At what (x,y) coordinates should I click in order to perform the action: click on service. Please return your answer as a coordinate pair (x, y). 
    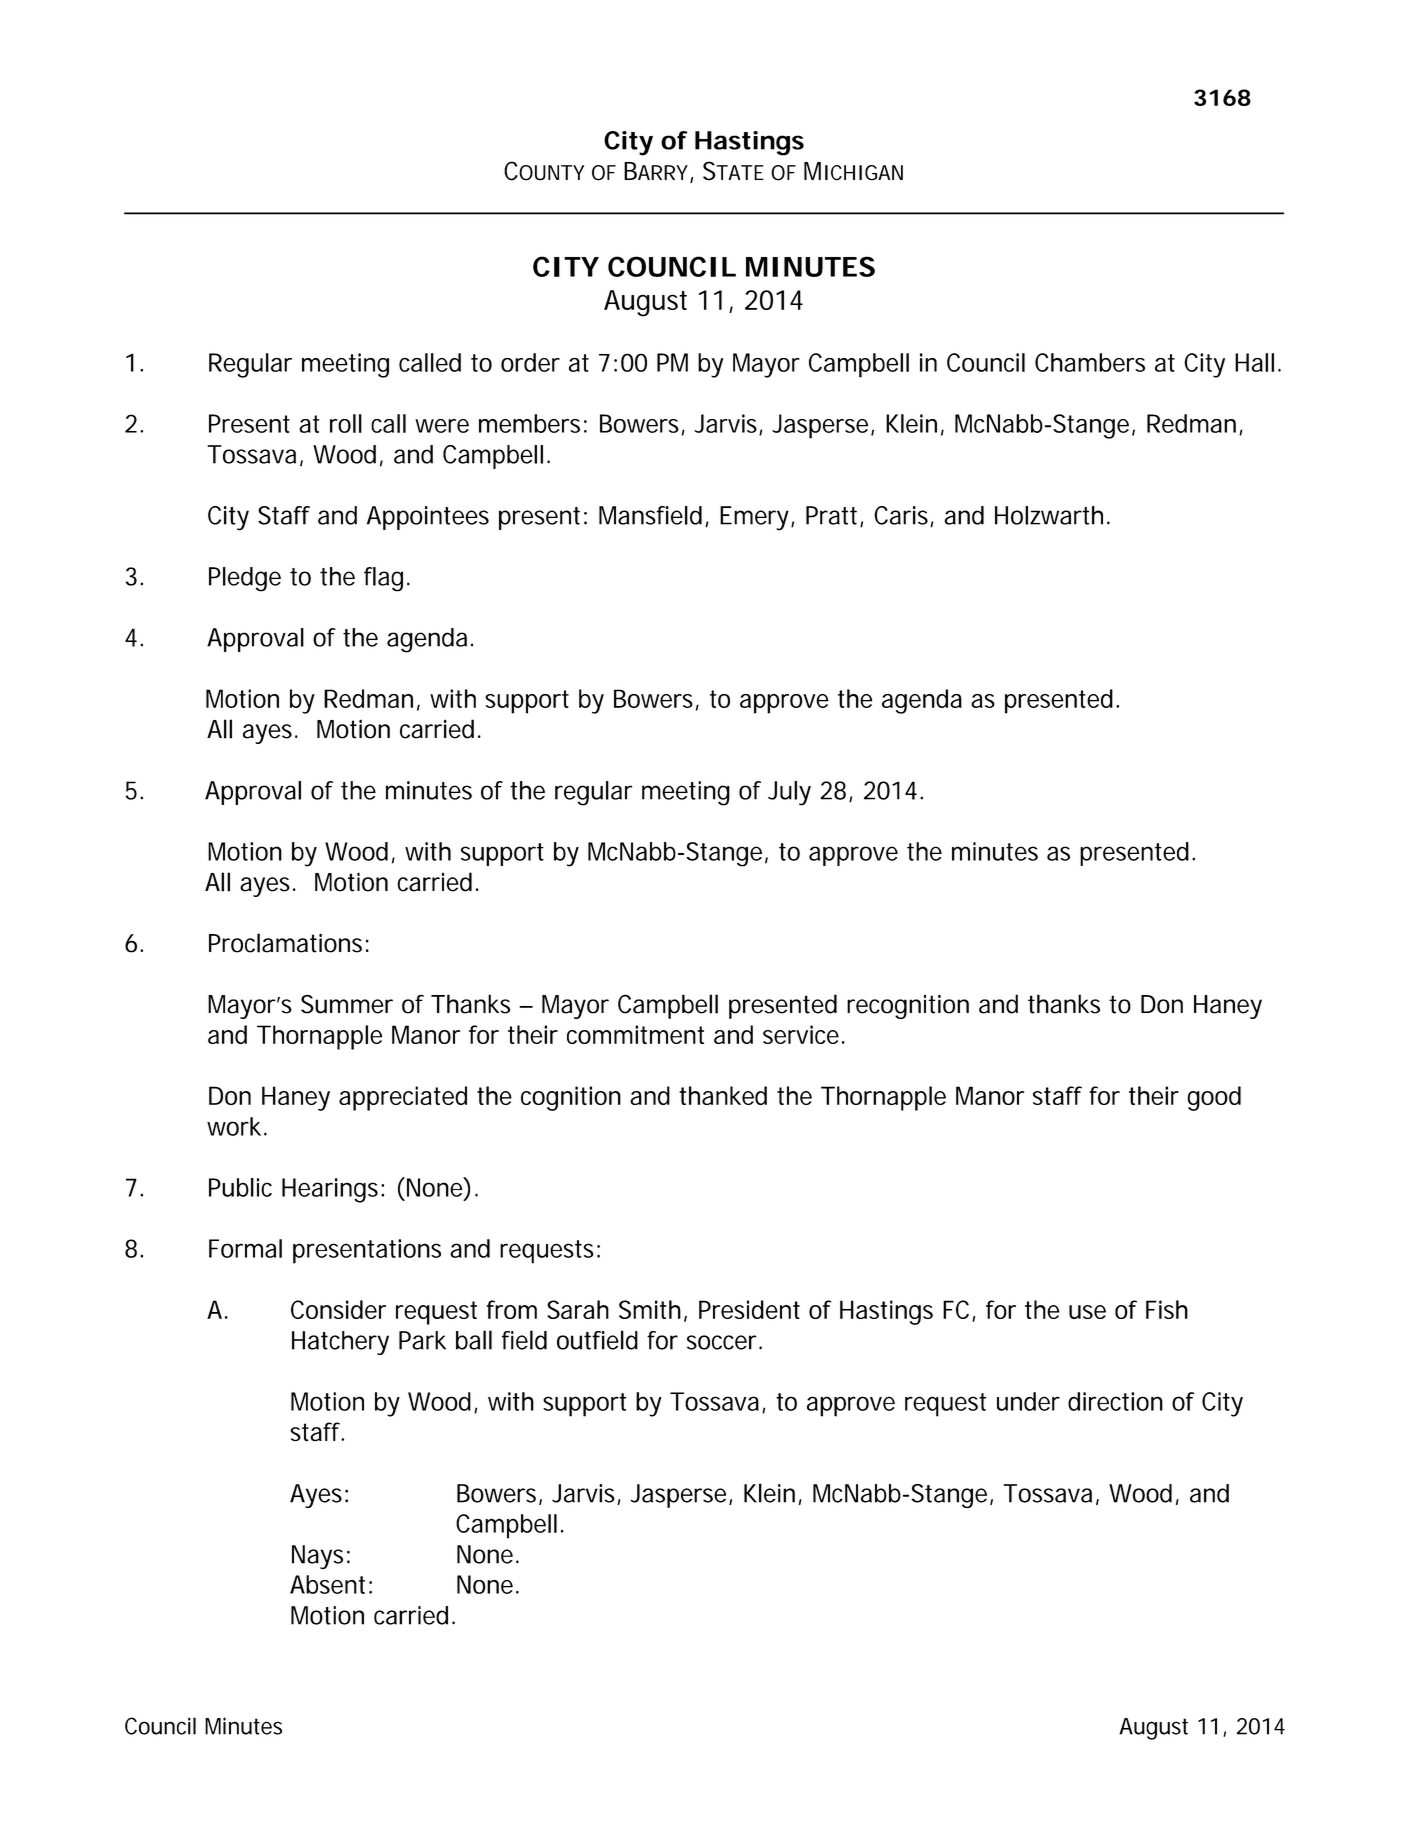
    Looking at the image, I should click on (801, 1034).
